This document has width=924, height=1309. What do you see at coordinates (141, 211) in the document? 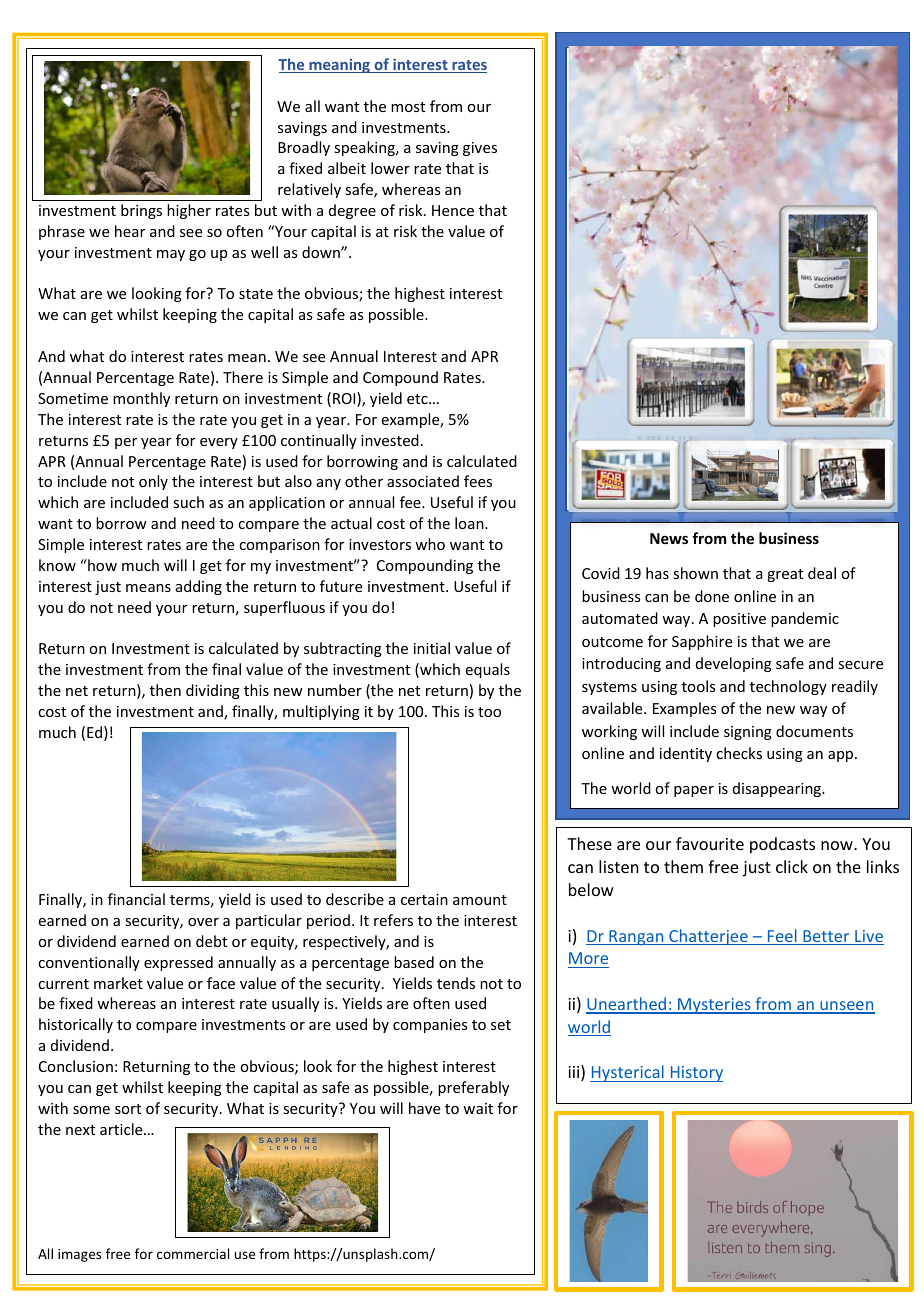
I see `brings` at bounding box center [141, 211].
